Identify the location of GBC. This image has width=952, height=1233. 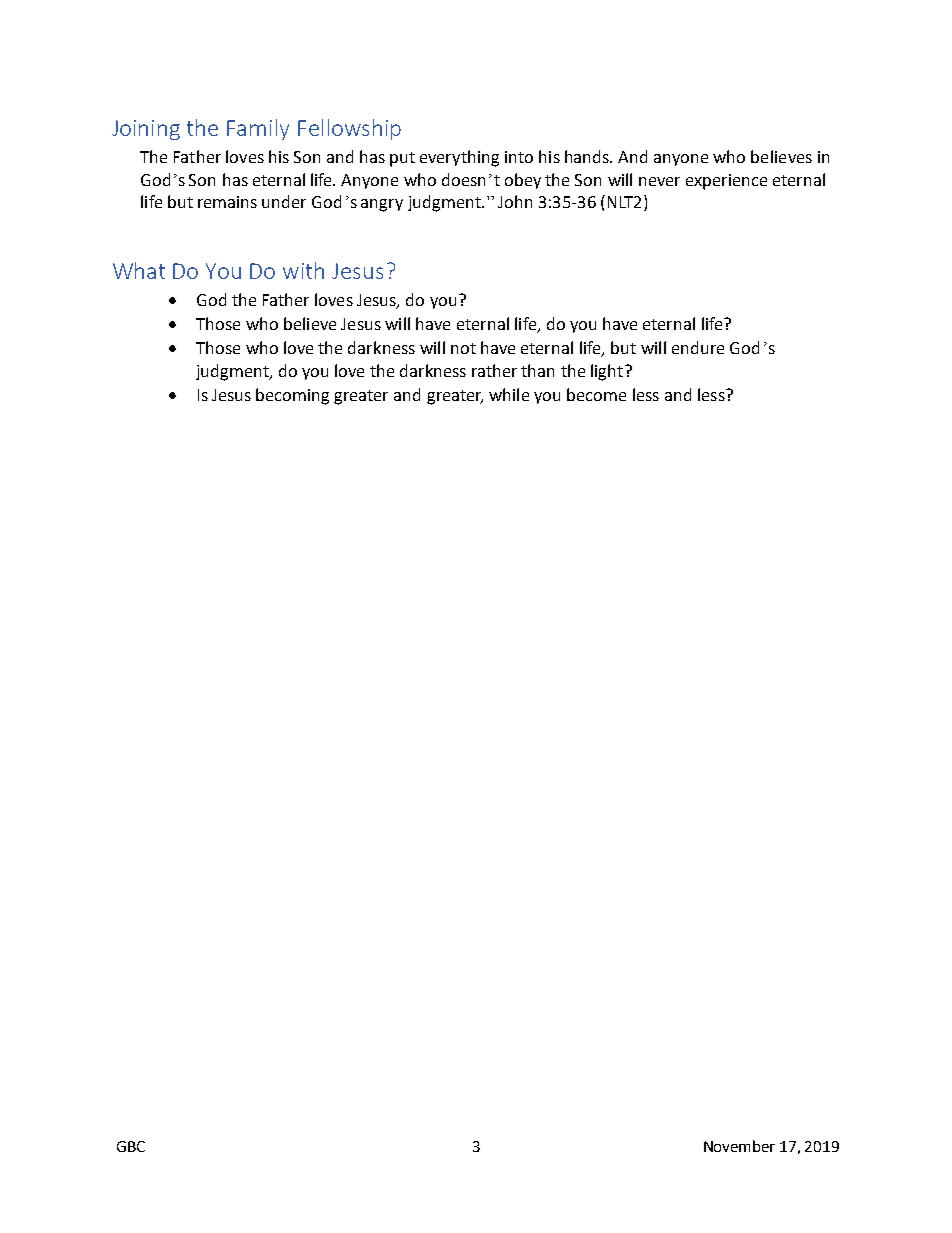
(131, 1146).
